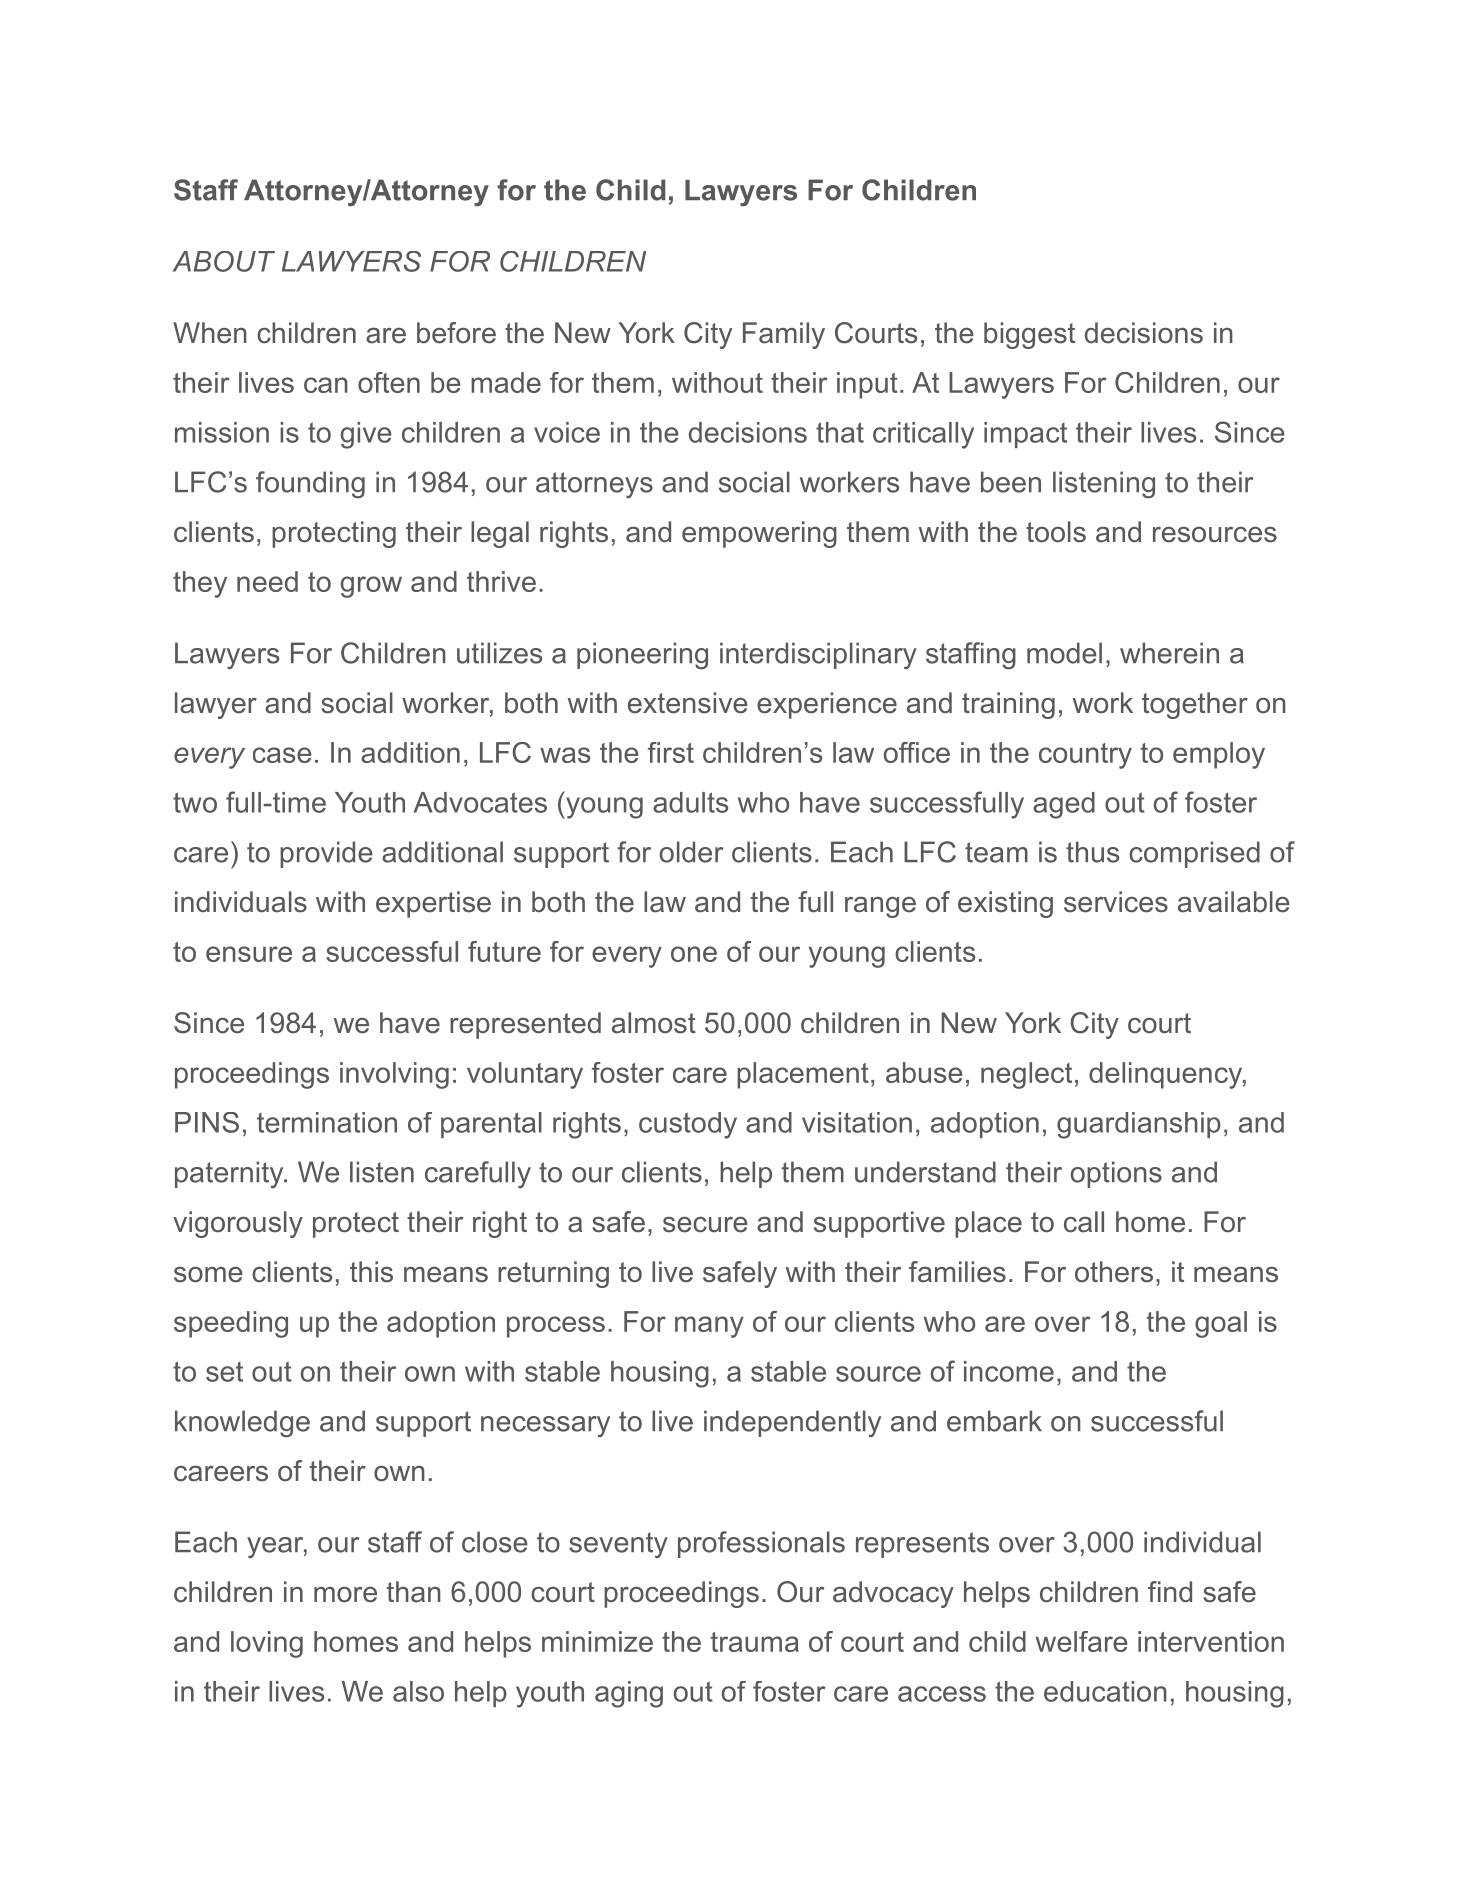 The image size is (1471, 1904). I want to click on grow, so click(371, 587).
